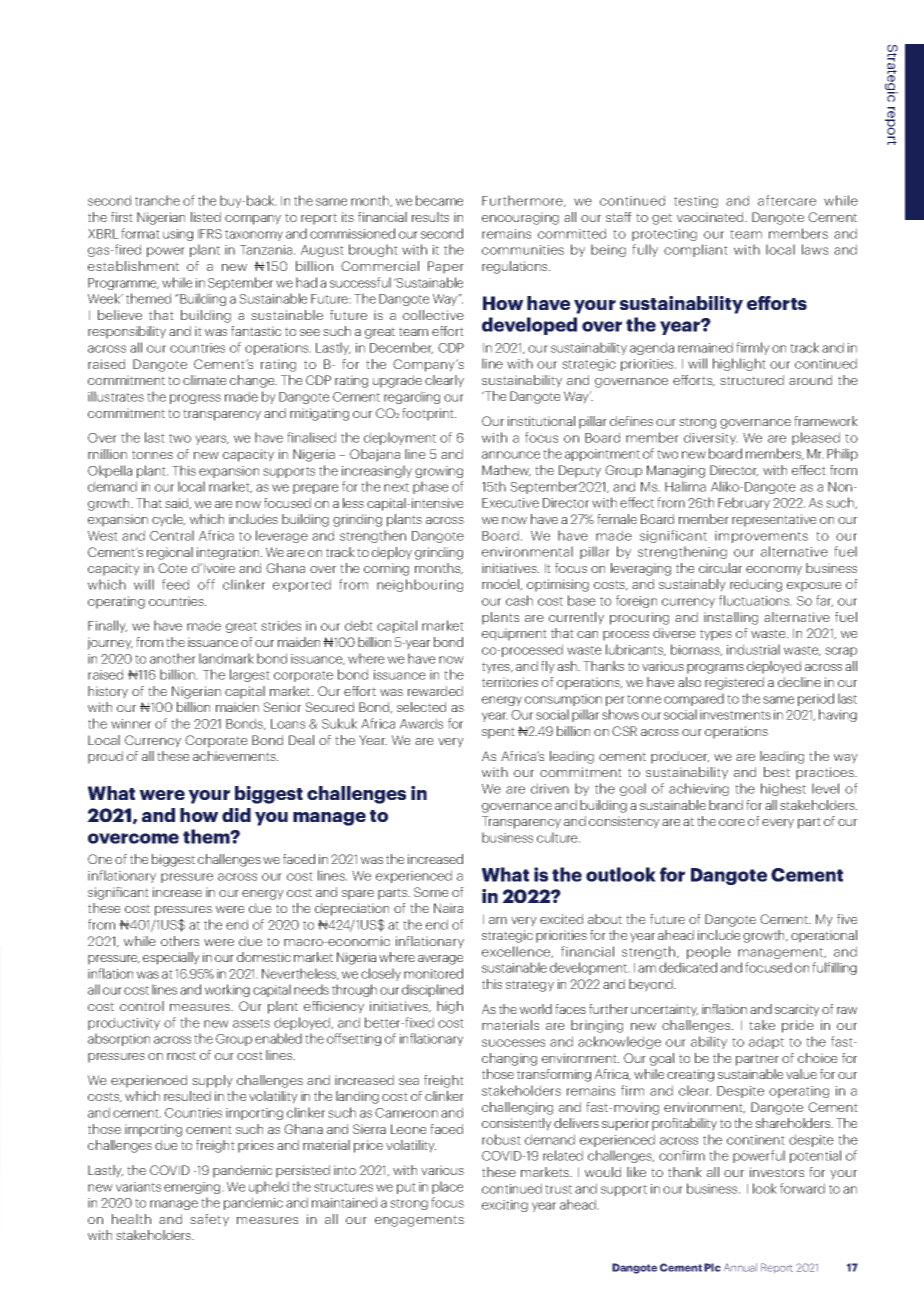 The width and height of the document is (924, 1308). What do you see at coordinates (520, 218) in the document?
I see `encouraging` at bounding box center [520, 218].
